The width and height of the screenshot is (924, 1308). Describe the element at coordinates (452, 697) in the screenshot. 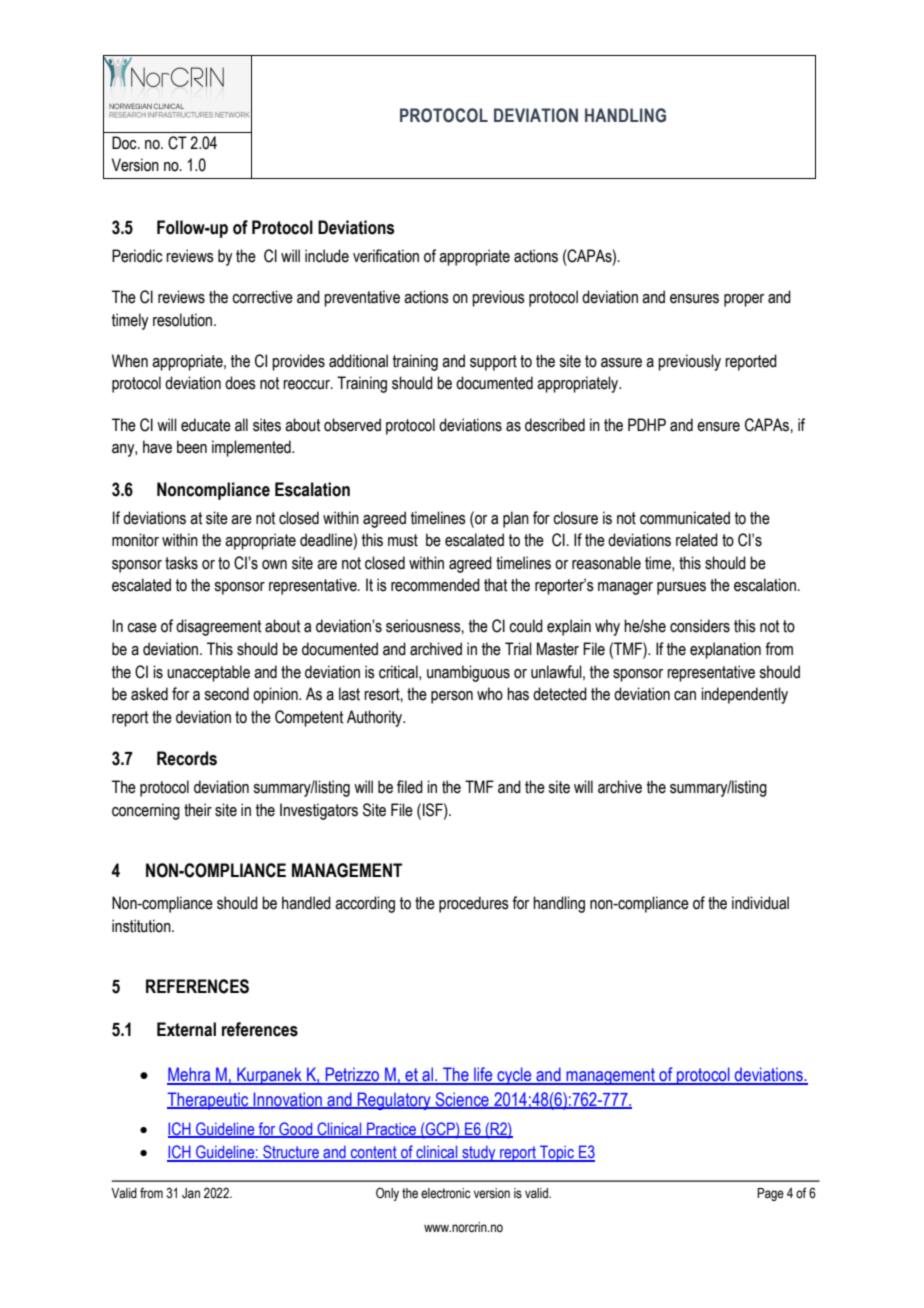

I see `person` at that location.
